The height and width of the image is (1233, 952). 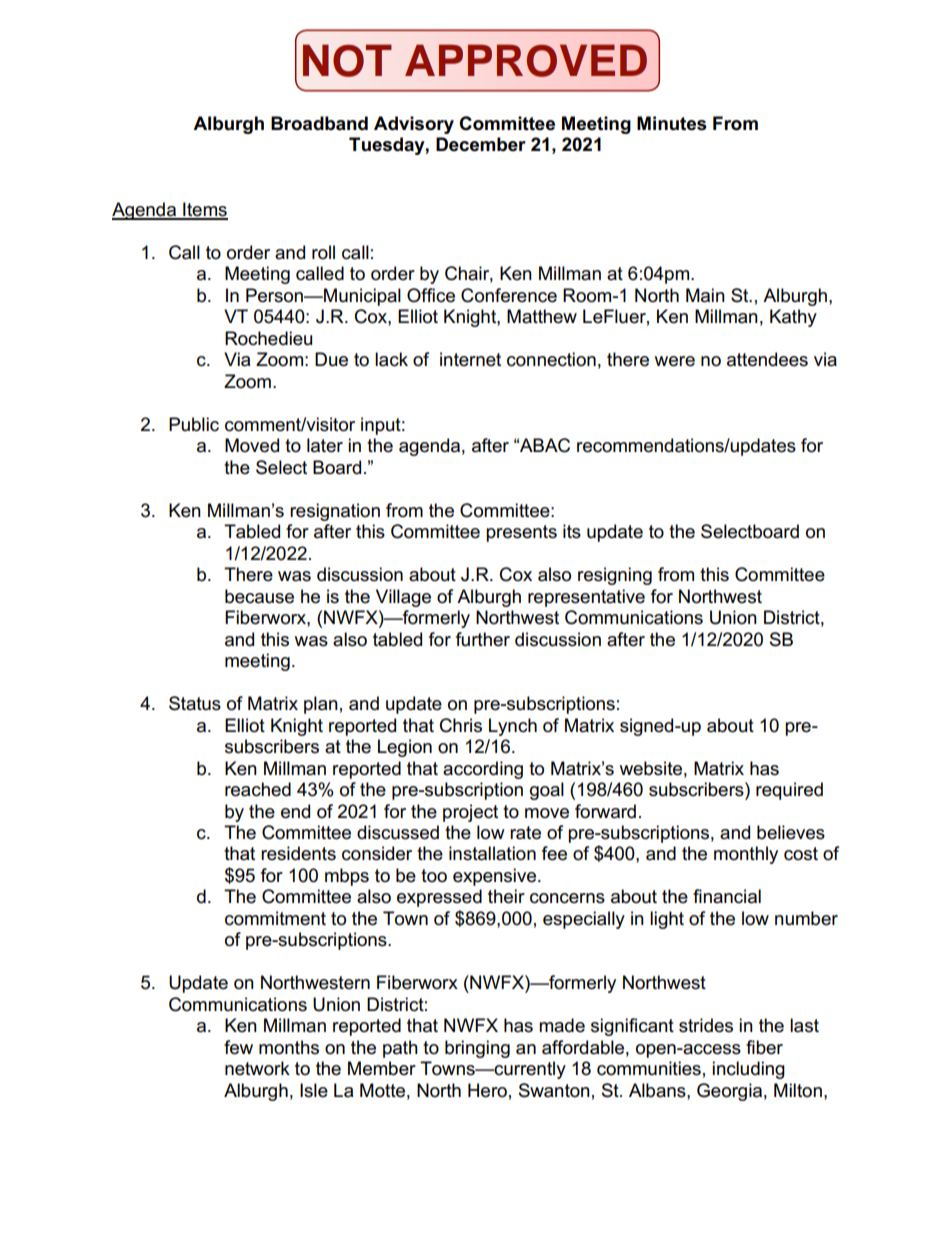 I want to click on Minutes, so click(x=672, y=123).
